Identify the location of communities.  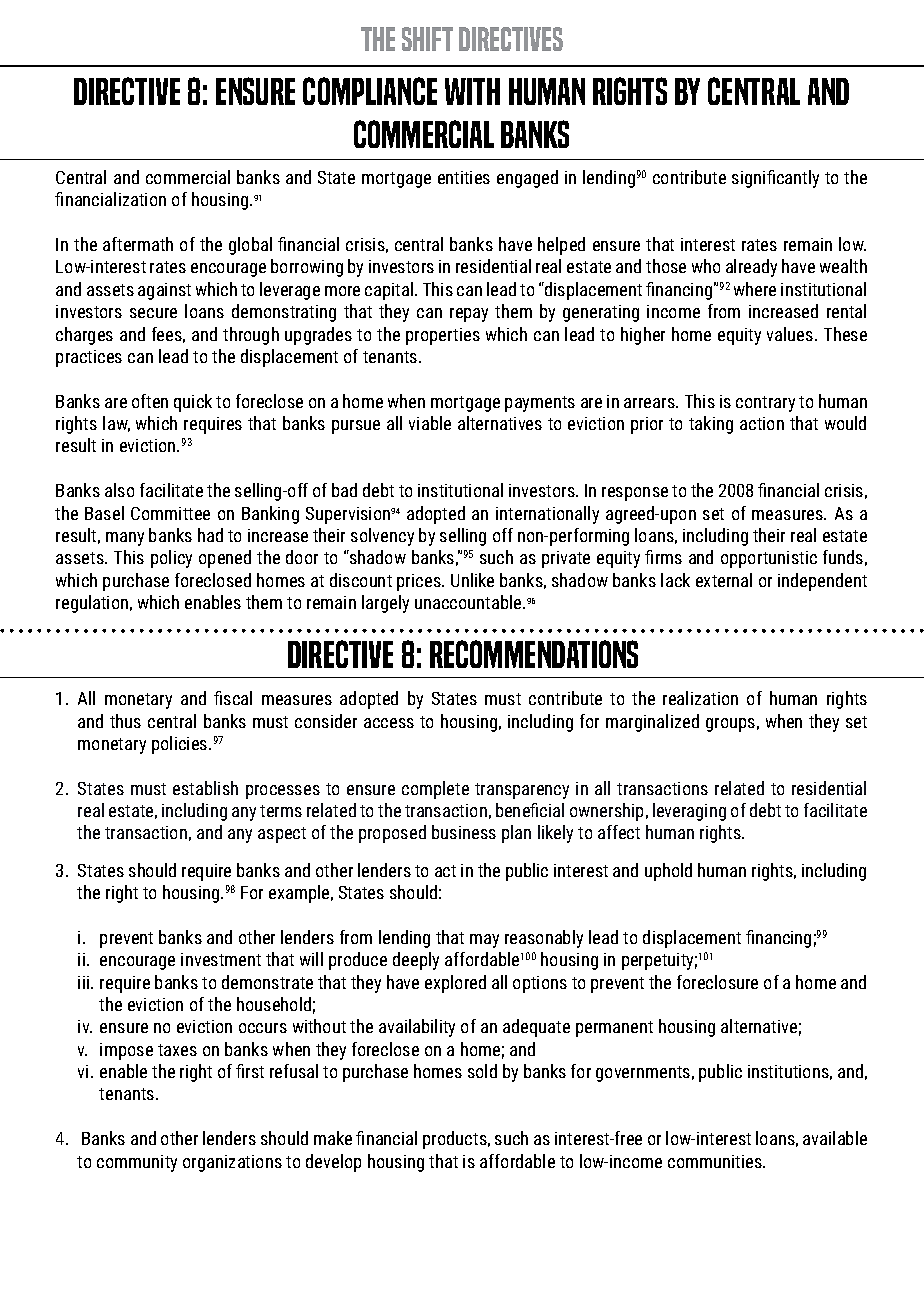
(716, 1161).
